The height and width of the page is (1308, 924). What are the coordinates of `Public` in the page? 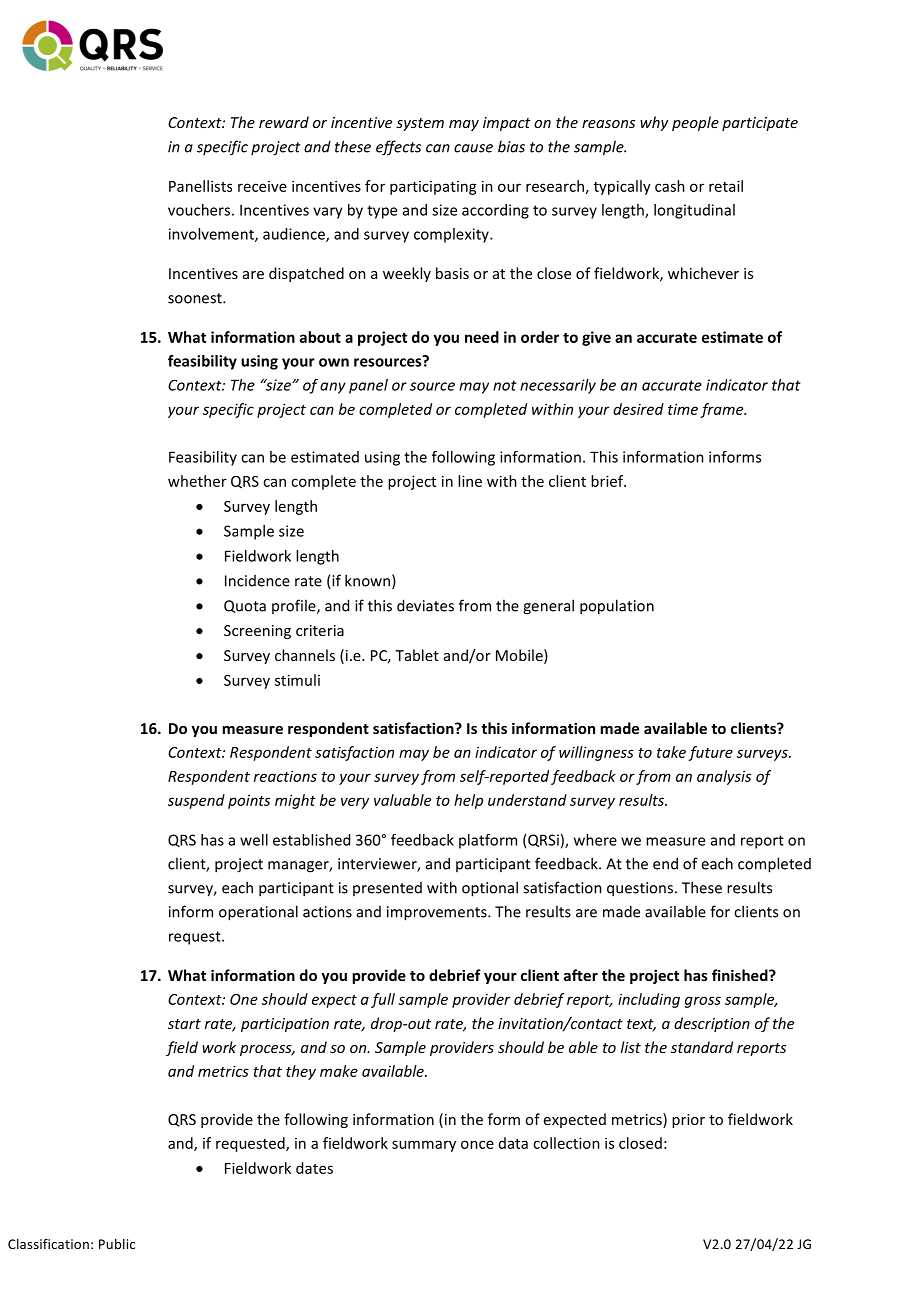 It's located at (117, 1244).
